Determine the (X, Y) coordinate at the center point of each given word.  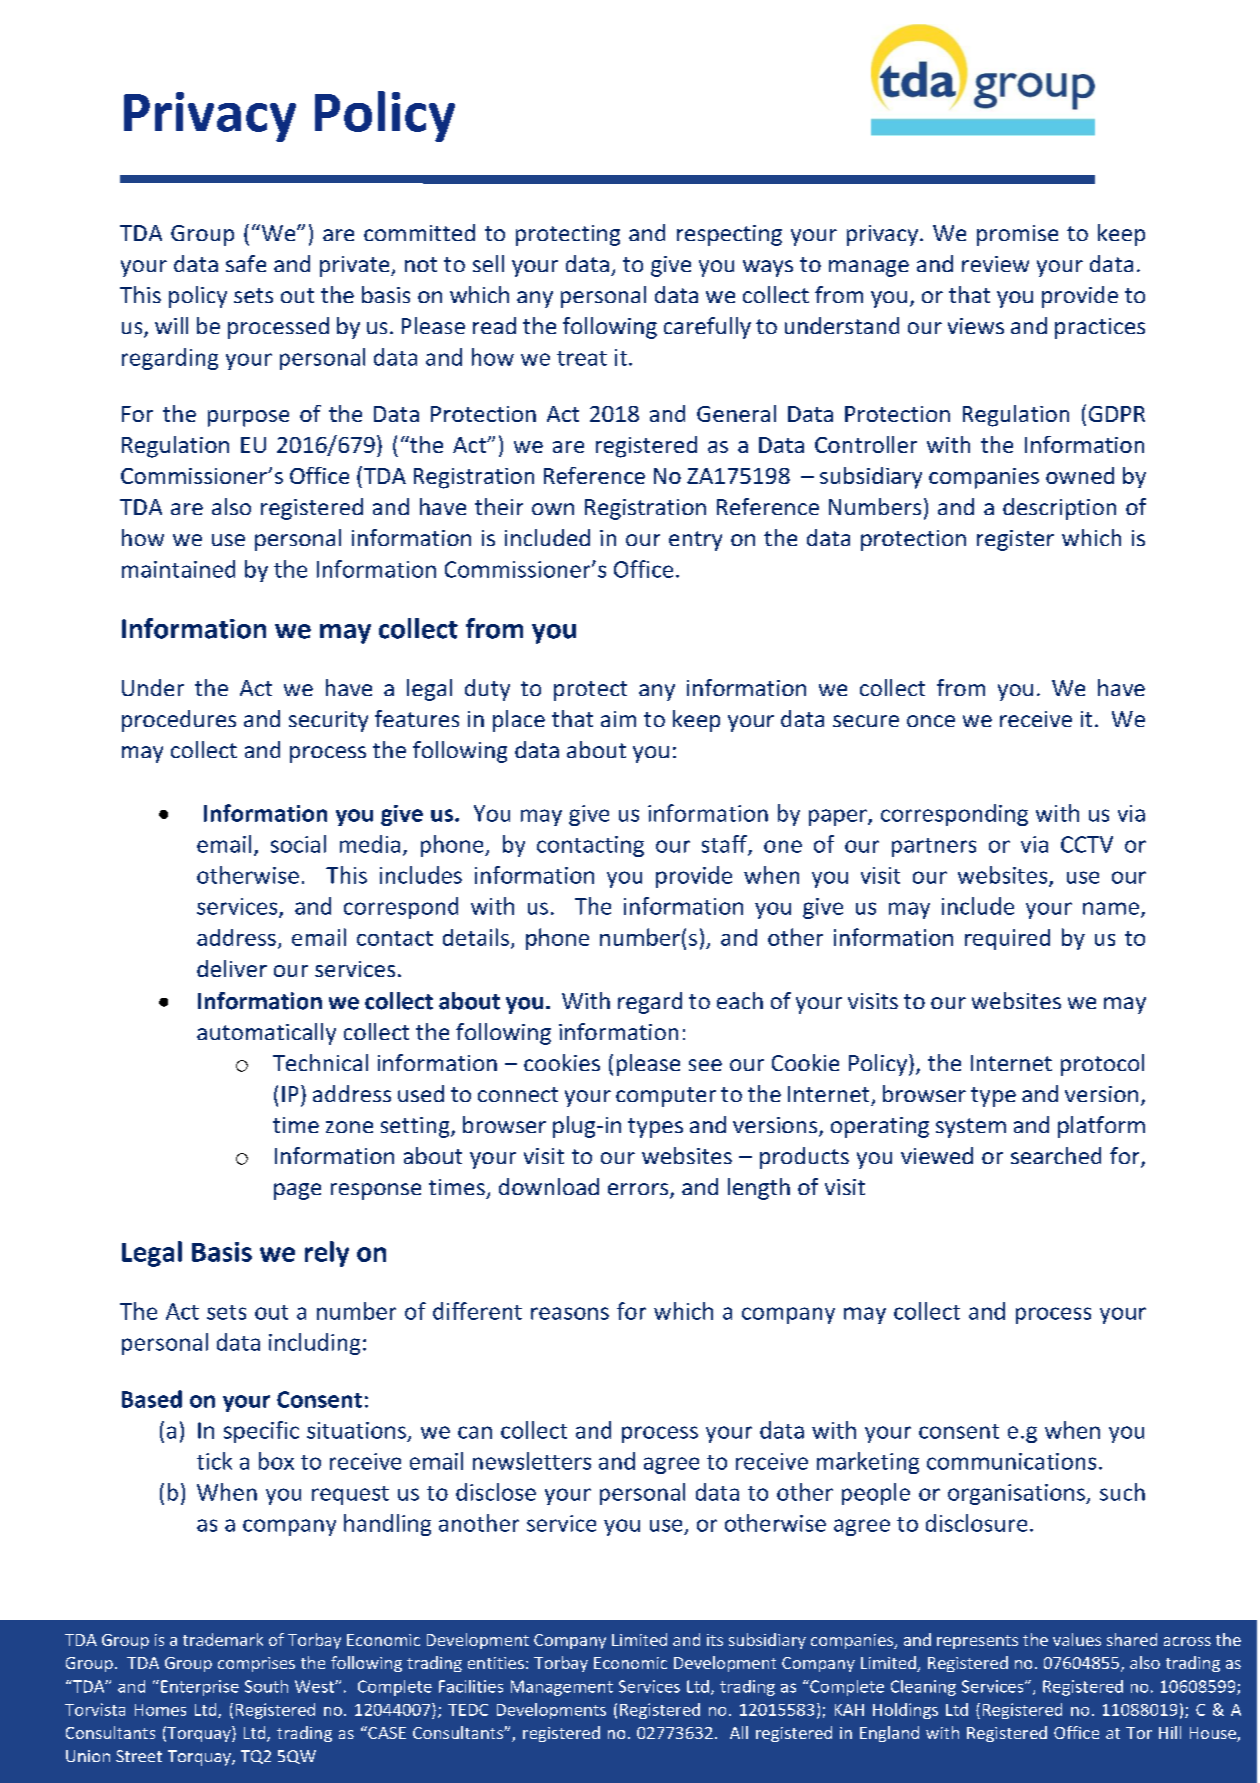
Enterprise (200, 1688)
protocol (1102, 1065)
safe (246, 263)
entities (496, 1663)
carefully (707, 328)
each (740, 1000)
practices (1100, 328)
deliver (232, 968)
